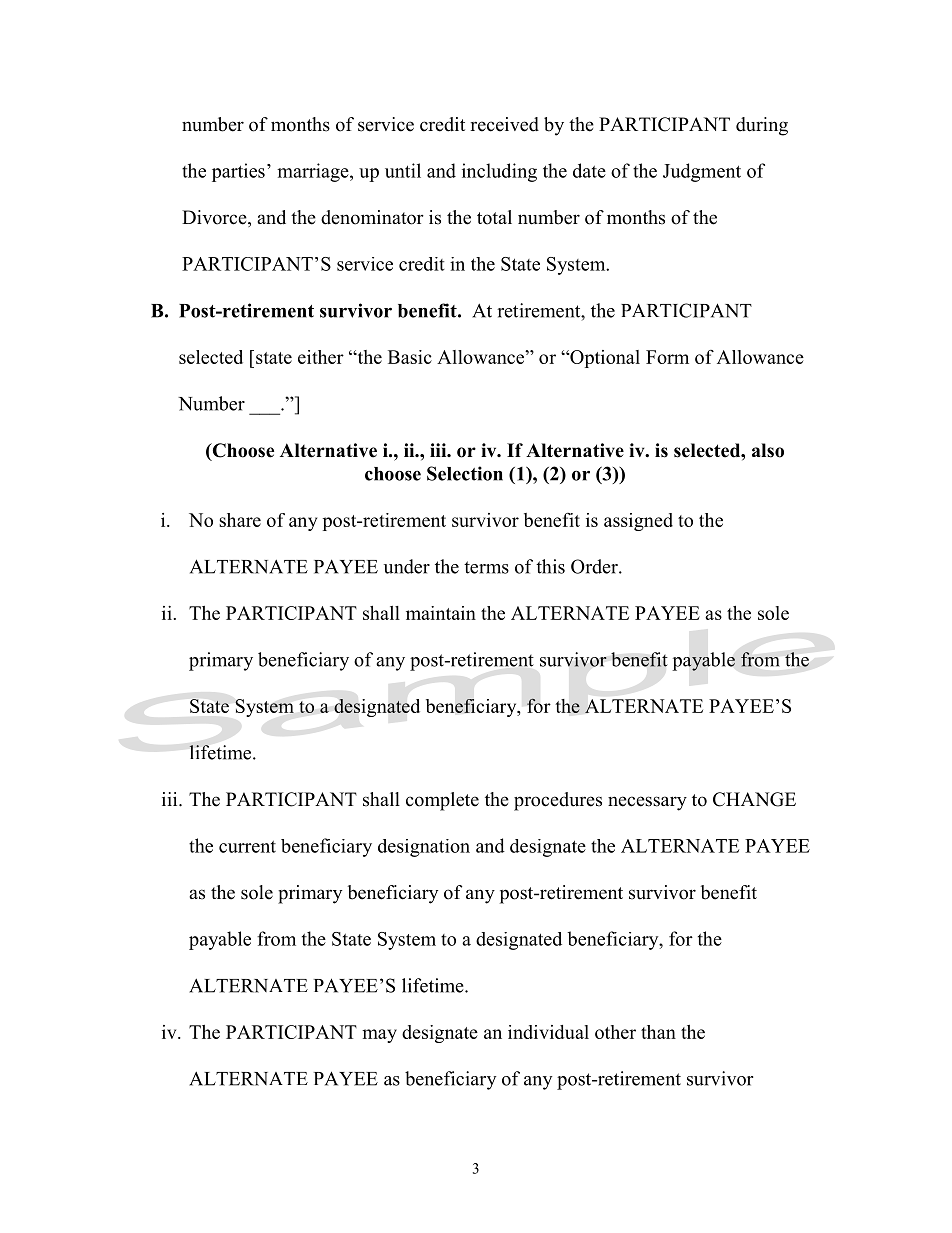 The image size is (952, 1233). I want to click on CHANGE, so click(754, 799).
